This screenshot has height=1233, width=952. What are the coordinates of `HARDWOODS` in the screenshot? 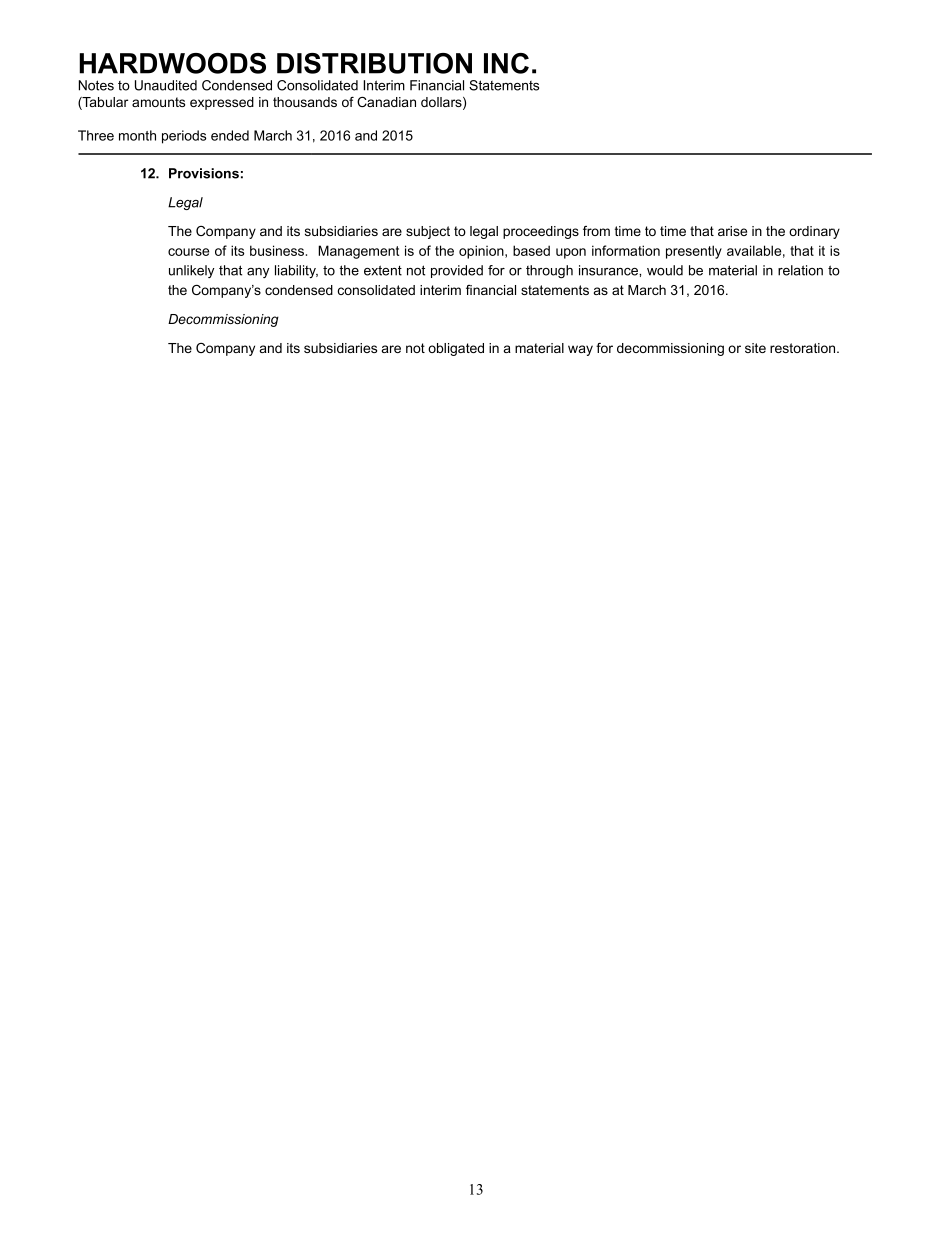 It's located at (172, 63).
